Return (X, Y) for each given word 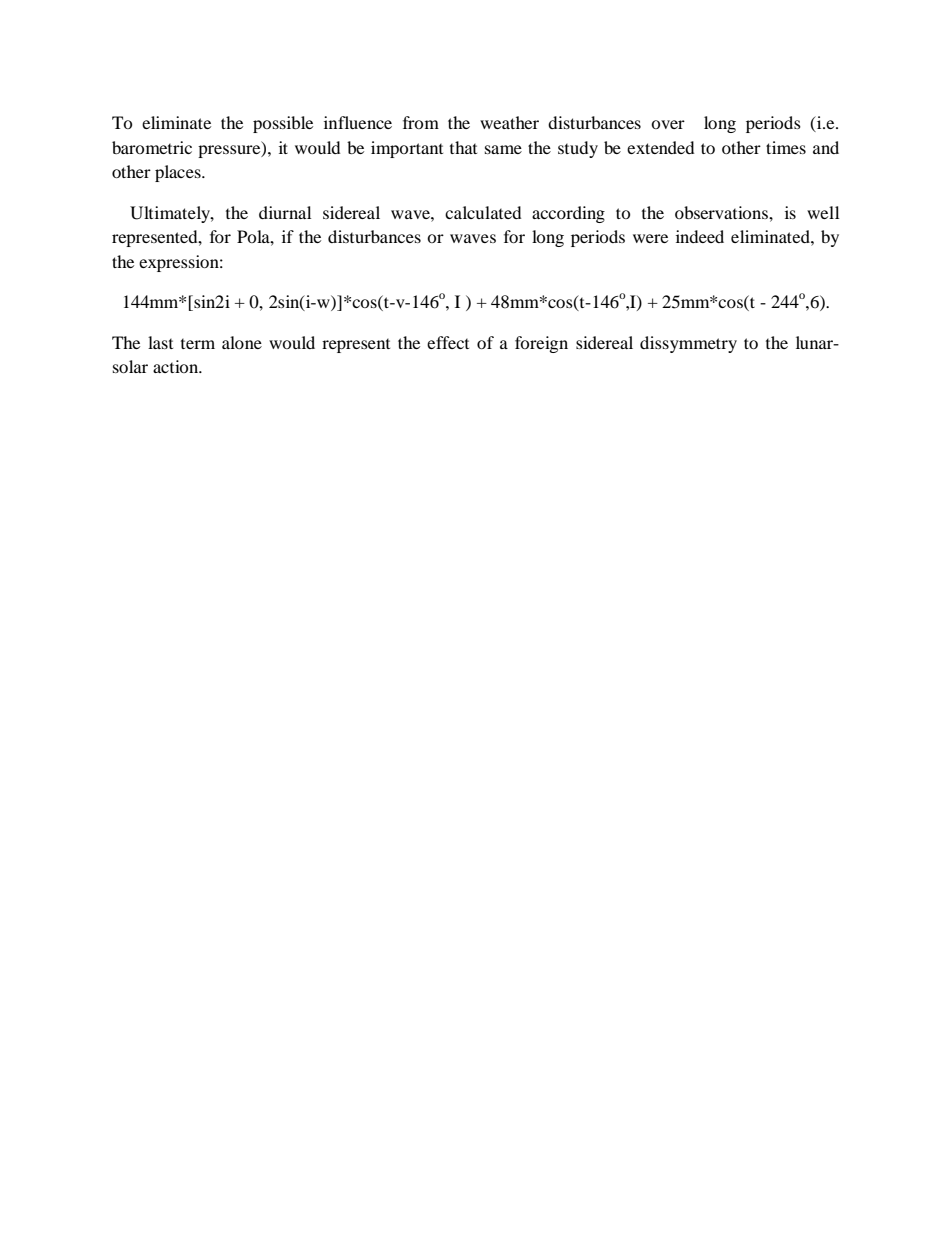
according (568, 214)
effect (448, 342)
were (650, 238)
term (198, 343)
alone (242, 342)
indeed (700, 236)
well (823, 212)
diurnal (285, 212)
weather (509, 122)
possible (283, 124)
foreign (541, 344)
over (668, 124)
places (179, 173)
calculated (483, 212)
